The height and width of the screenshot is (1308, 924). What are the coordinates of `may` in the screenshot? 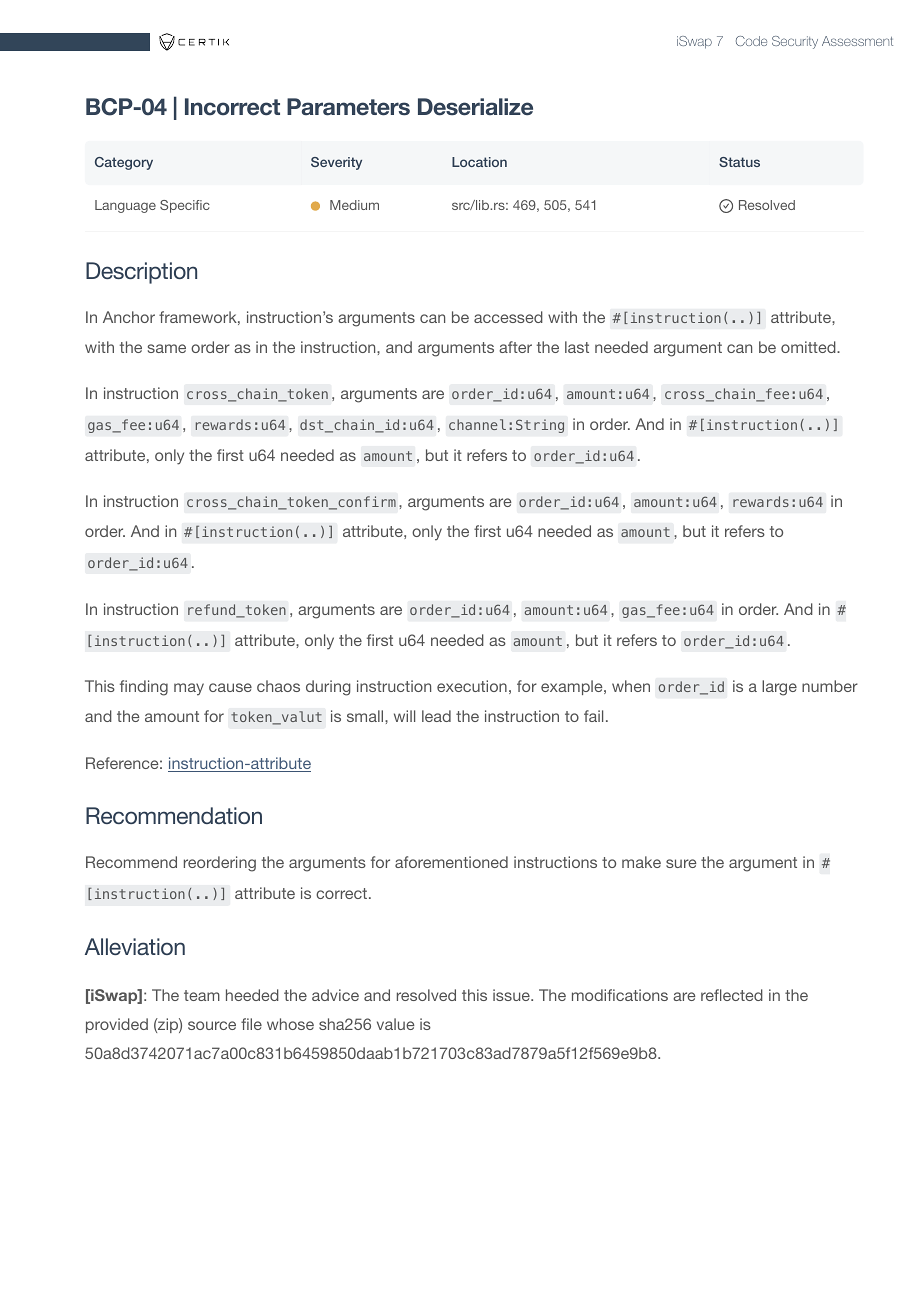 It's located at (189, 689).
